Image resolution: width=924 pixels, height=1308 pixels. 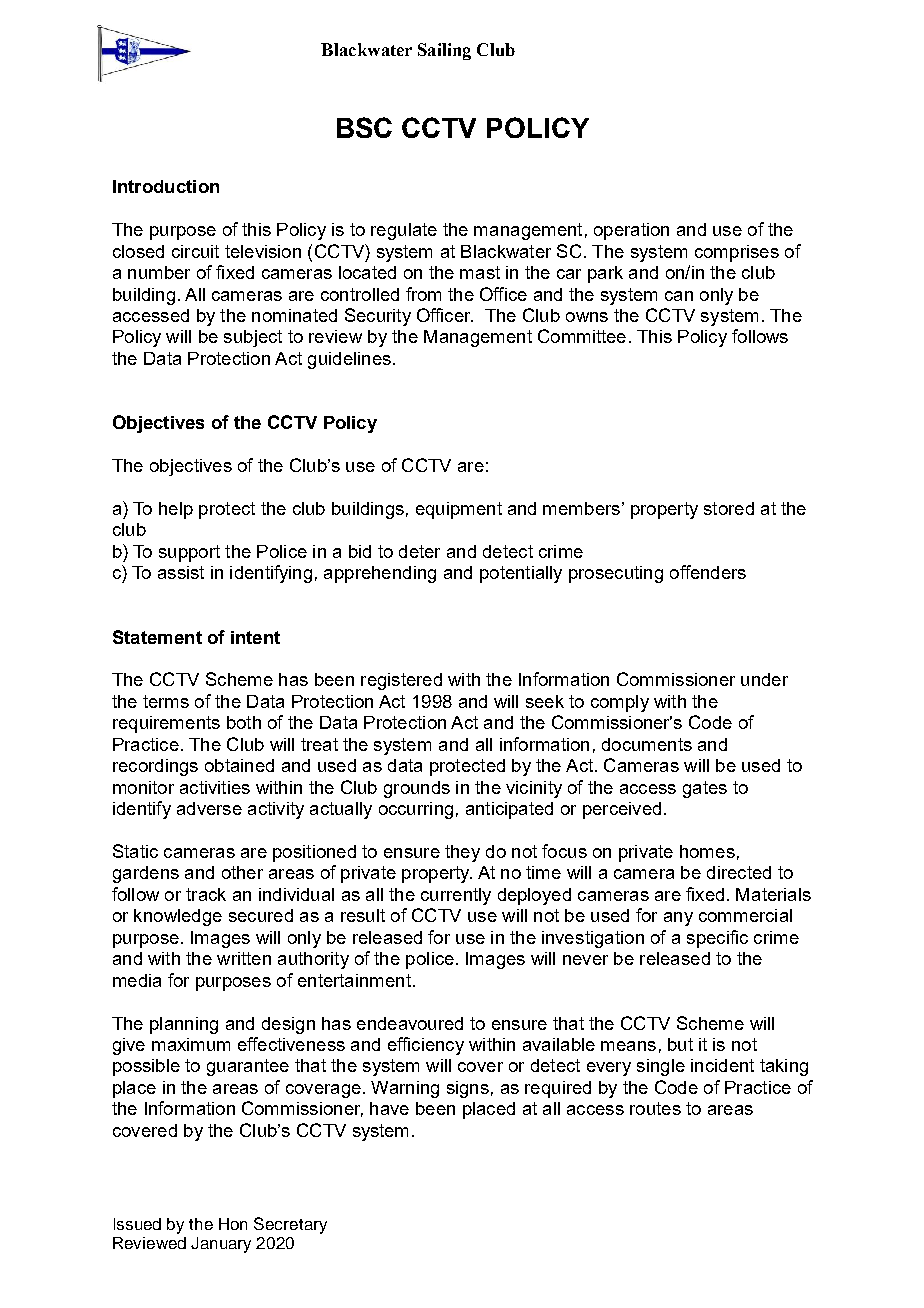 I want to click on can, so click(x=679, y=296).
